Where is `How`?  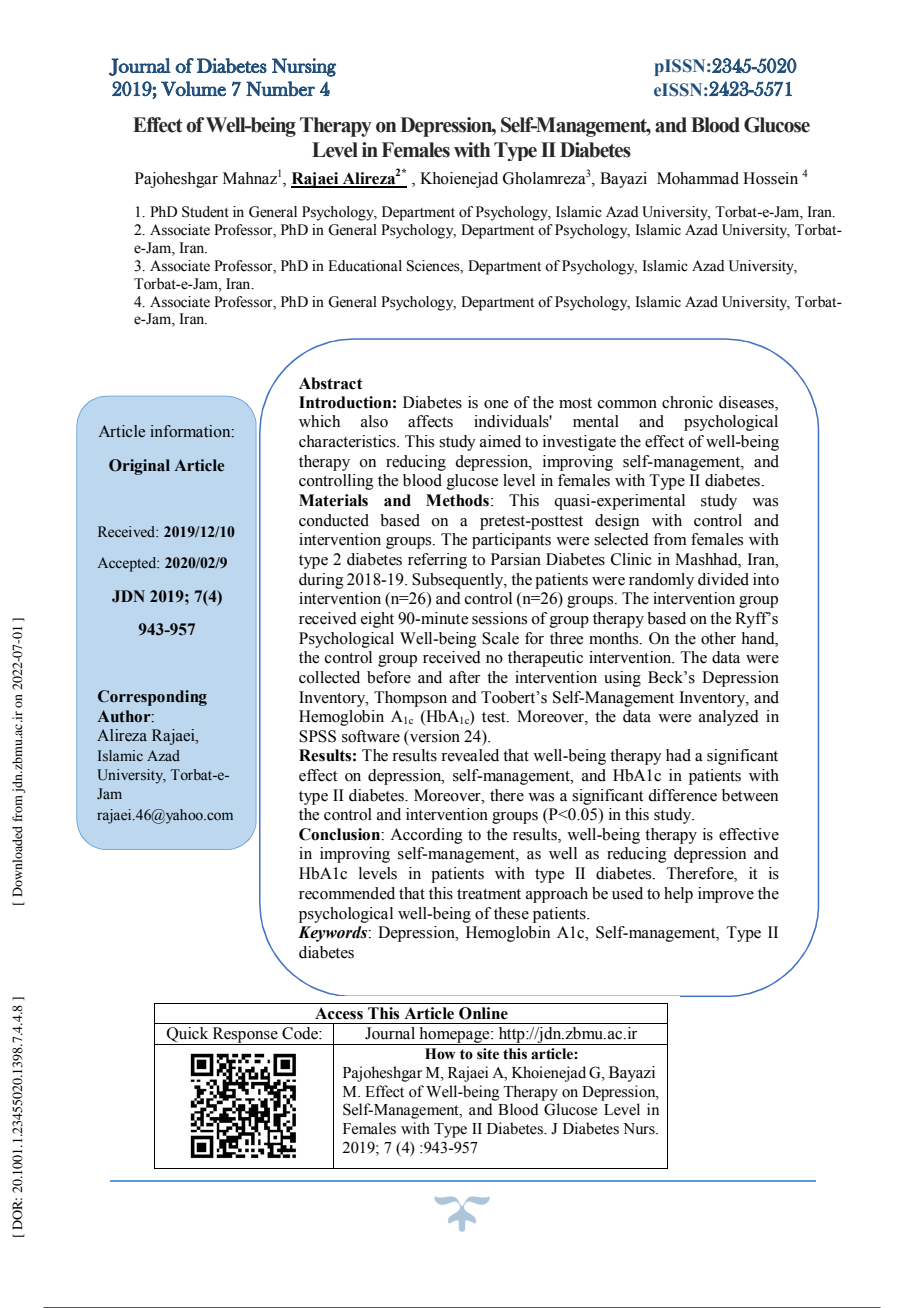
How is located at coordinates (440, 1054).
